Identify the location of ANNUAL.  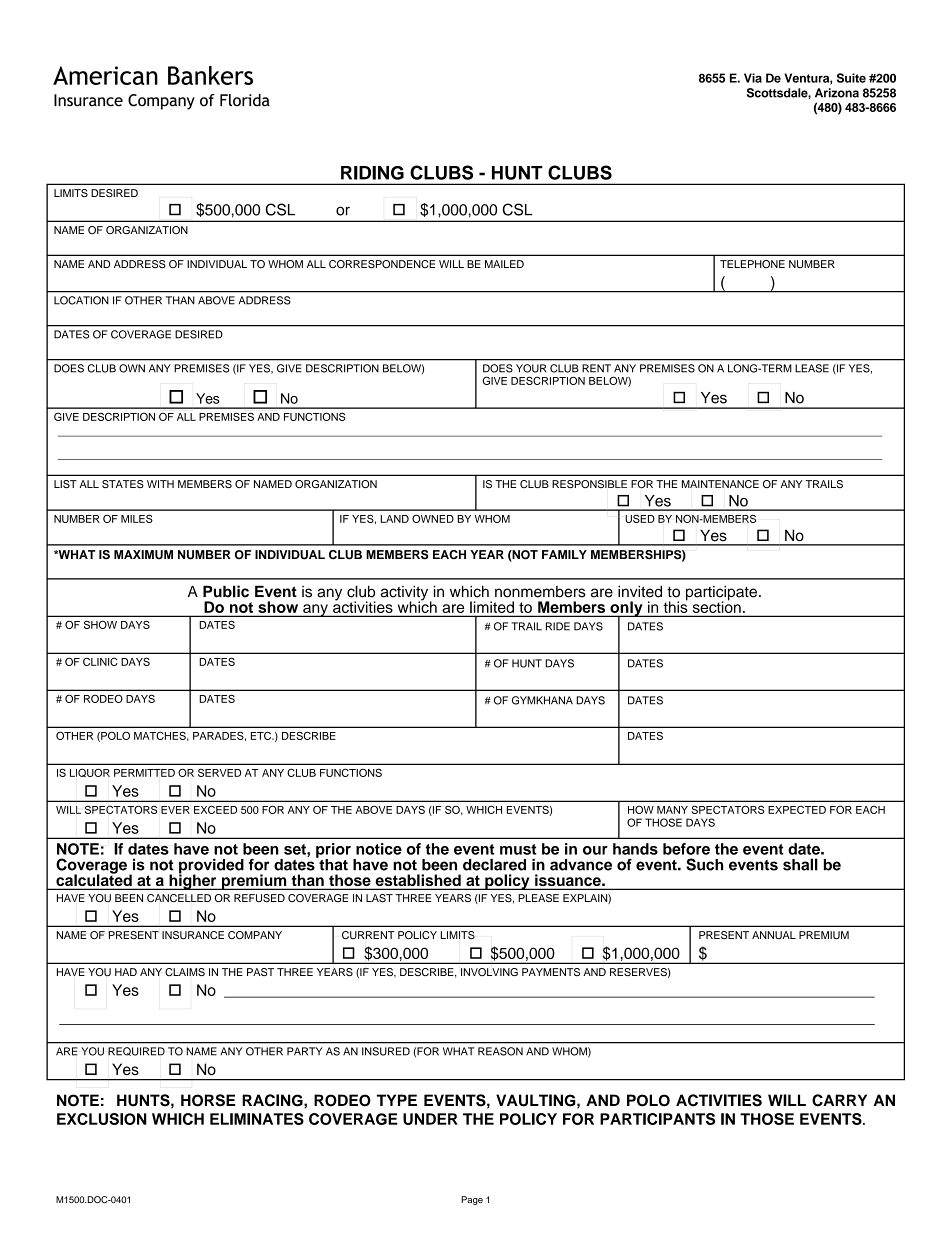
(774, 935).
